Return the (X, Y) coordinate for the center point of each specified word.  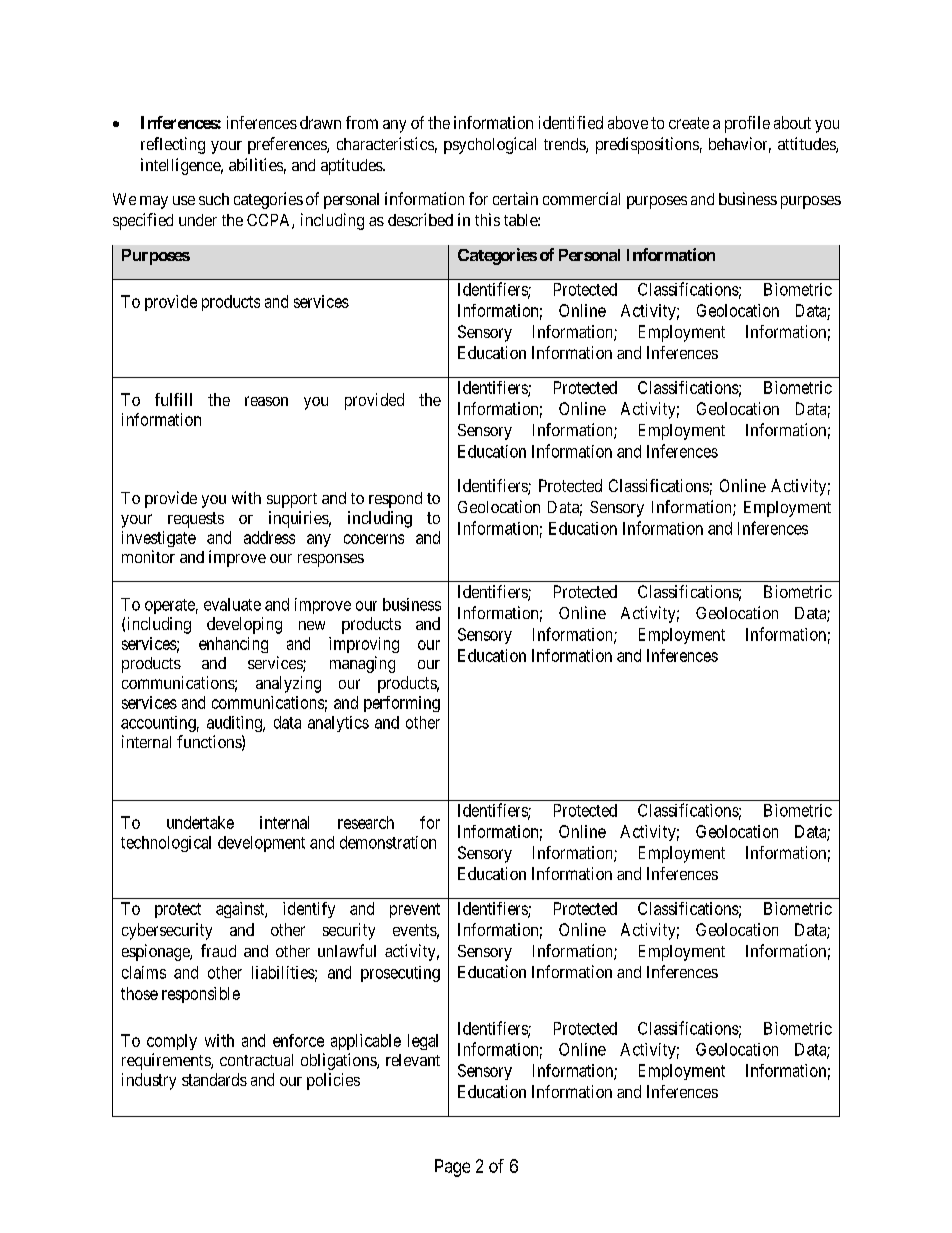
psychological (490, 145)
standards (214, 1079)
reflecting (173, 145)
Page (452, 1168)
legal (423, 1042)
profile (747, 124)
